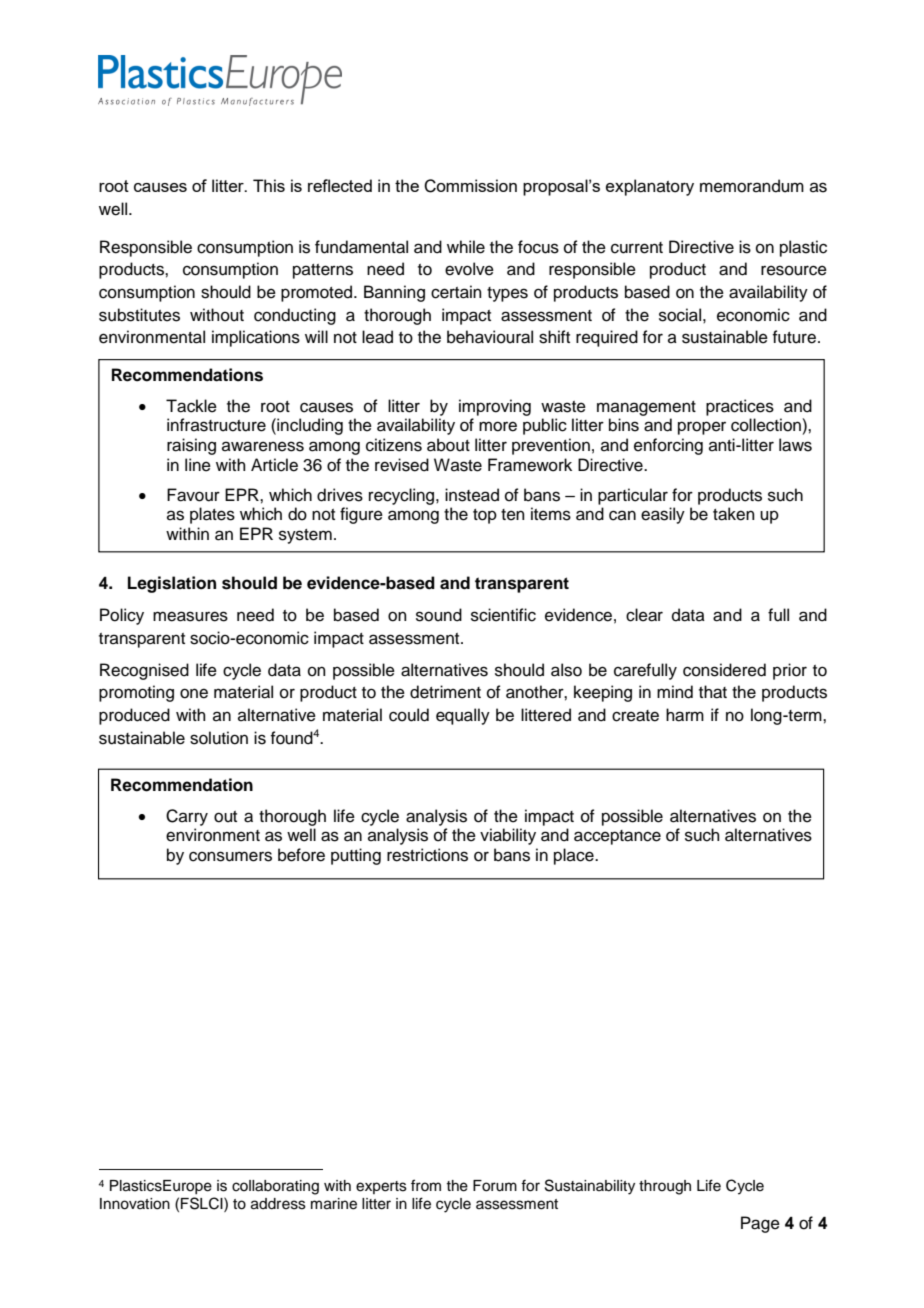 Image resolution: width=924 pixels, height=1308 pixels. What do you see at coordinates (212, 515) in the document?
I see `plates` at bounding box center [212, 515].
